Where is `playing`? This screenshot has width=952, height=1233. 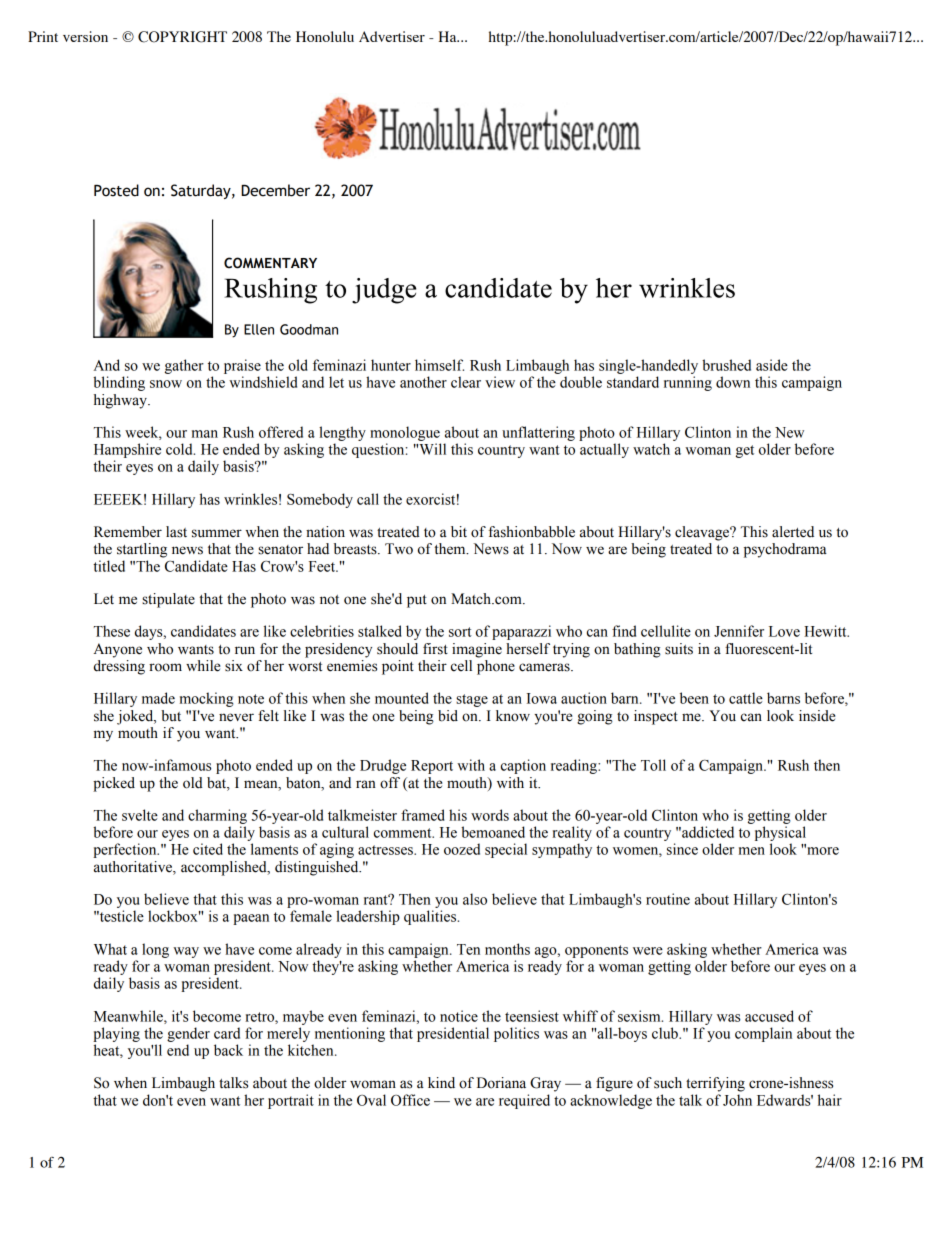 playing is located at coordinates (116, 1034).
